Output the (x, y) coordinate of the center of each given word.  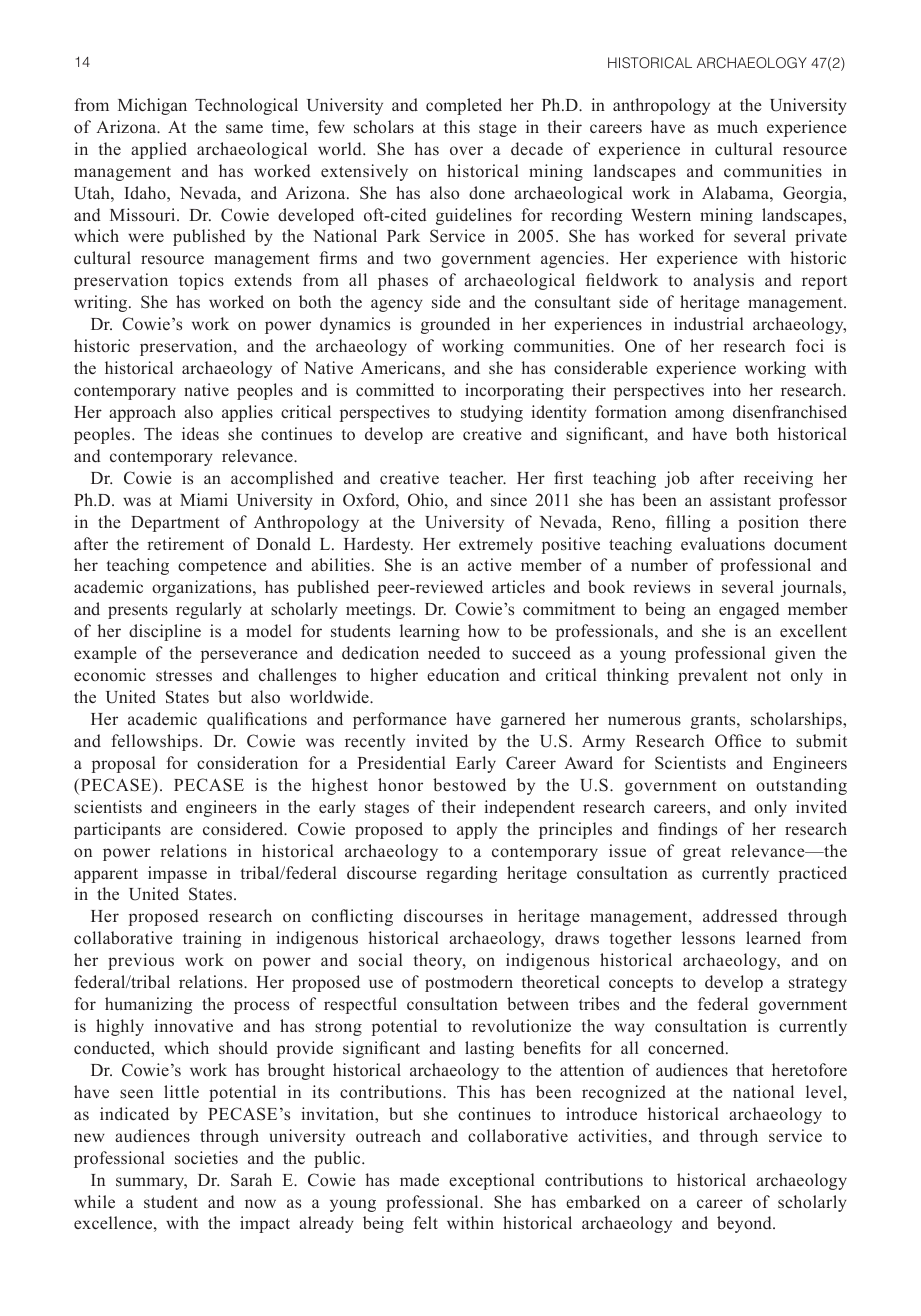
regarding (461, 874)
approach (142, 413)
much (737, 126)
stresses (184, 676)
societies (206, 1158)
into (727, 390)
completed (464, 106)
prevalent (713, 676)
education (463, 675)
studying (492, 413)
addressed (740, 916)
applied (159, 150)
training (212, 939)
